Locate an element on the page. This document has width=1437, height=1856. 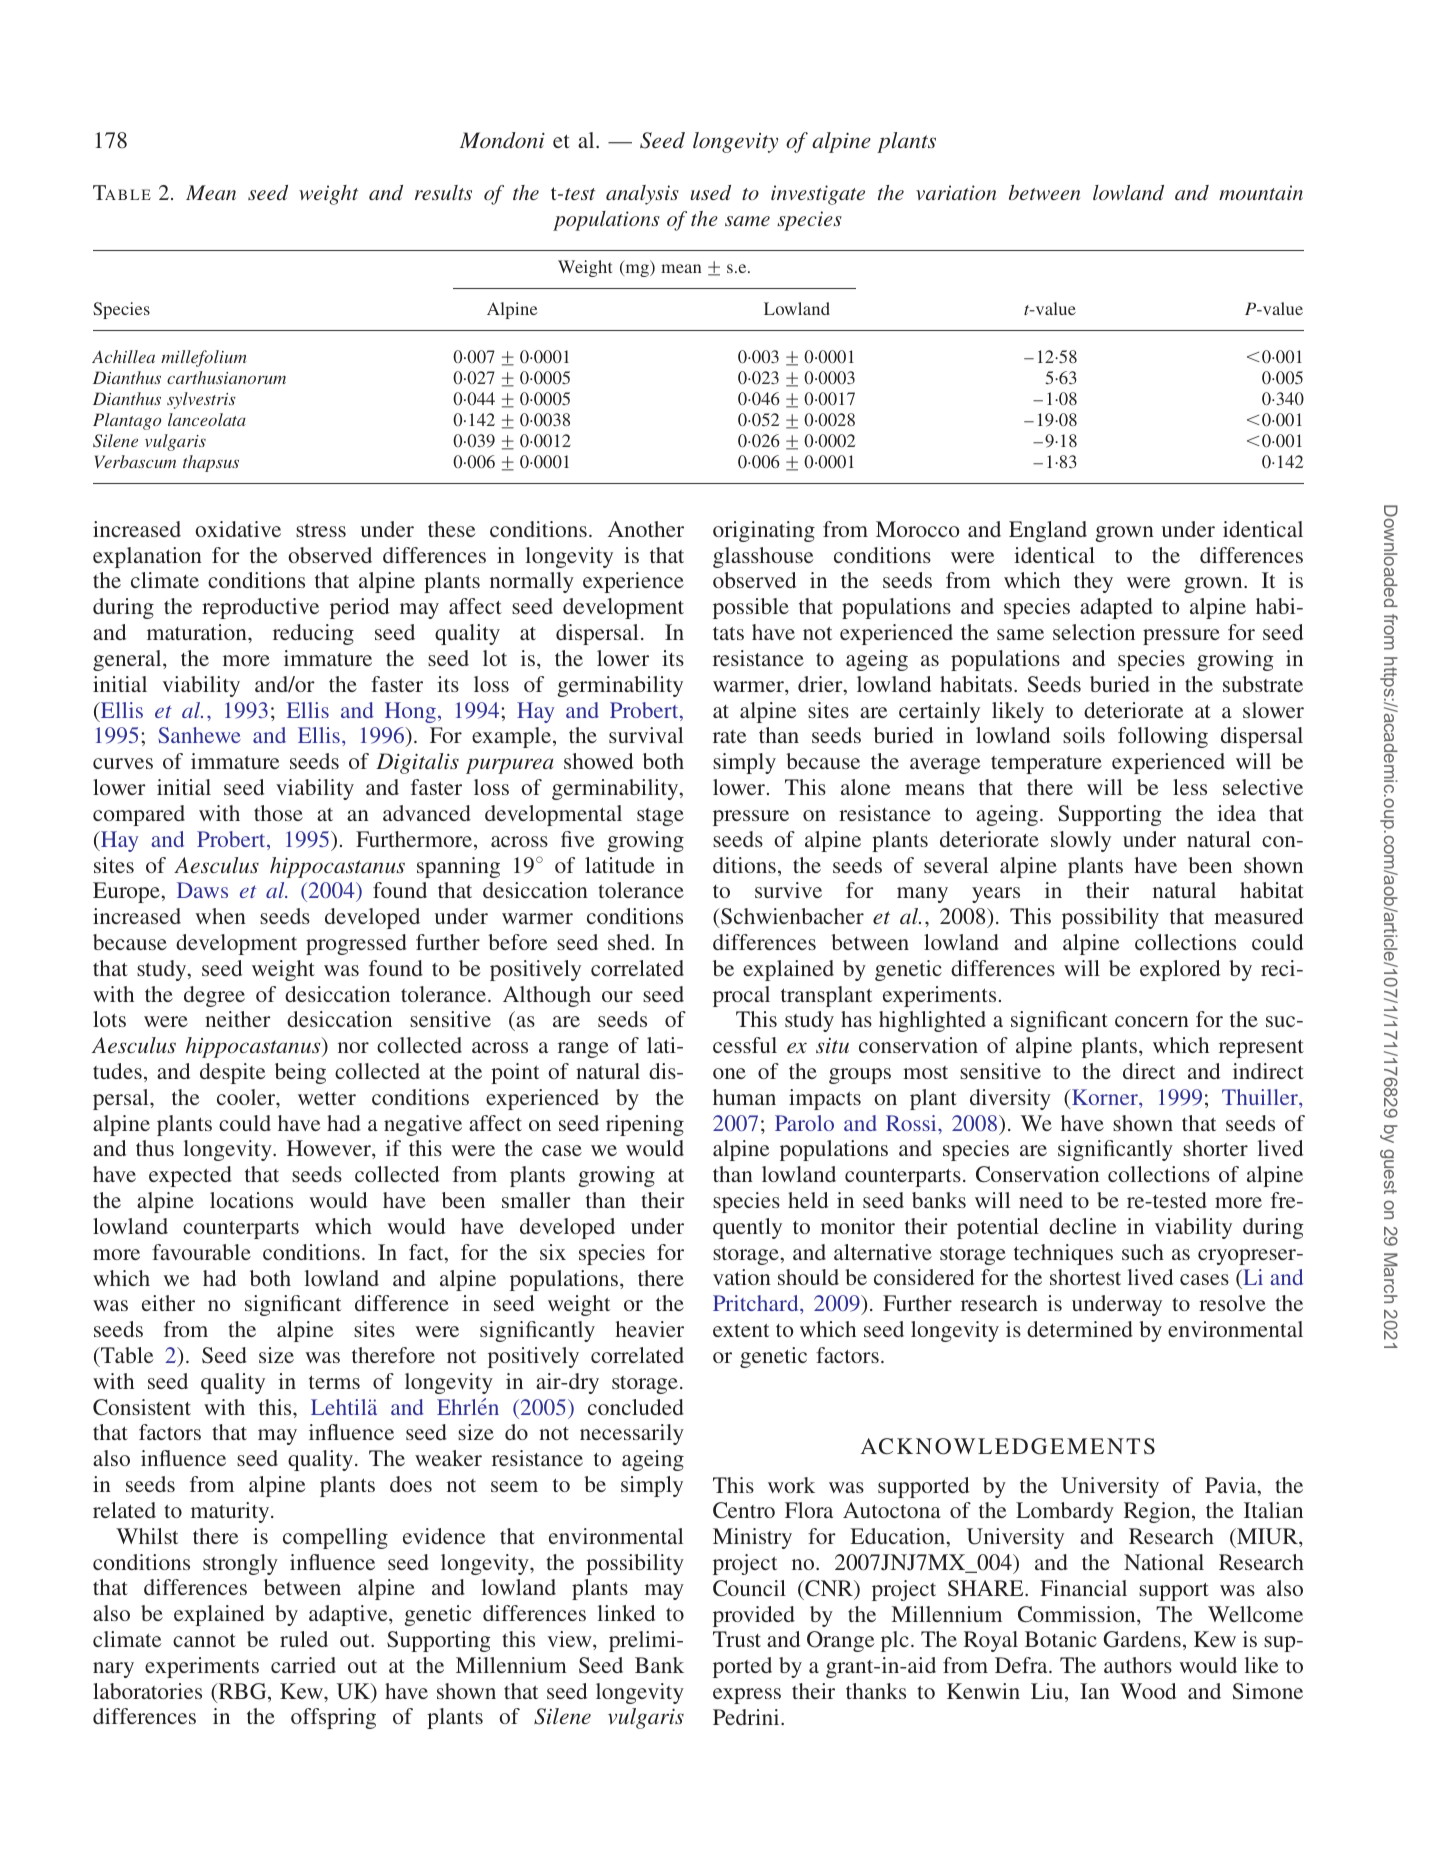
authors is located at coordinates (1138, 1665).
